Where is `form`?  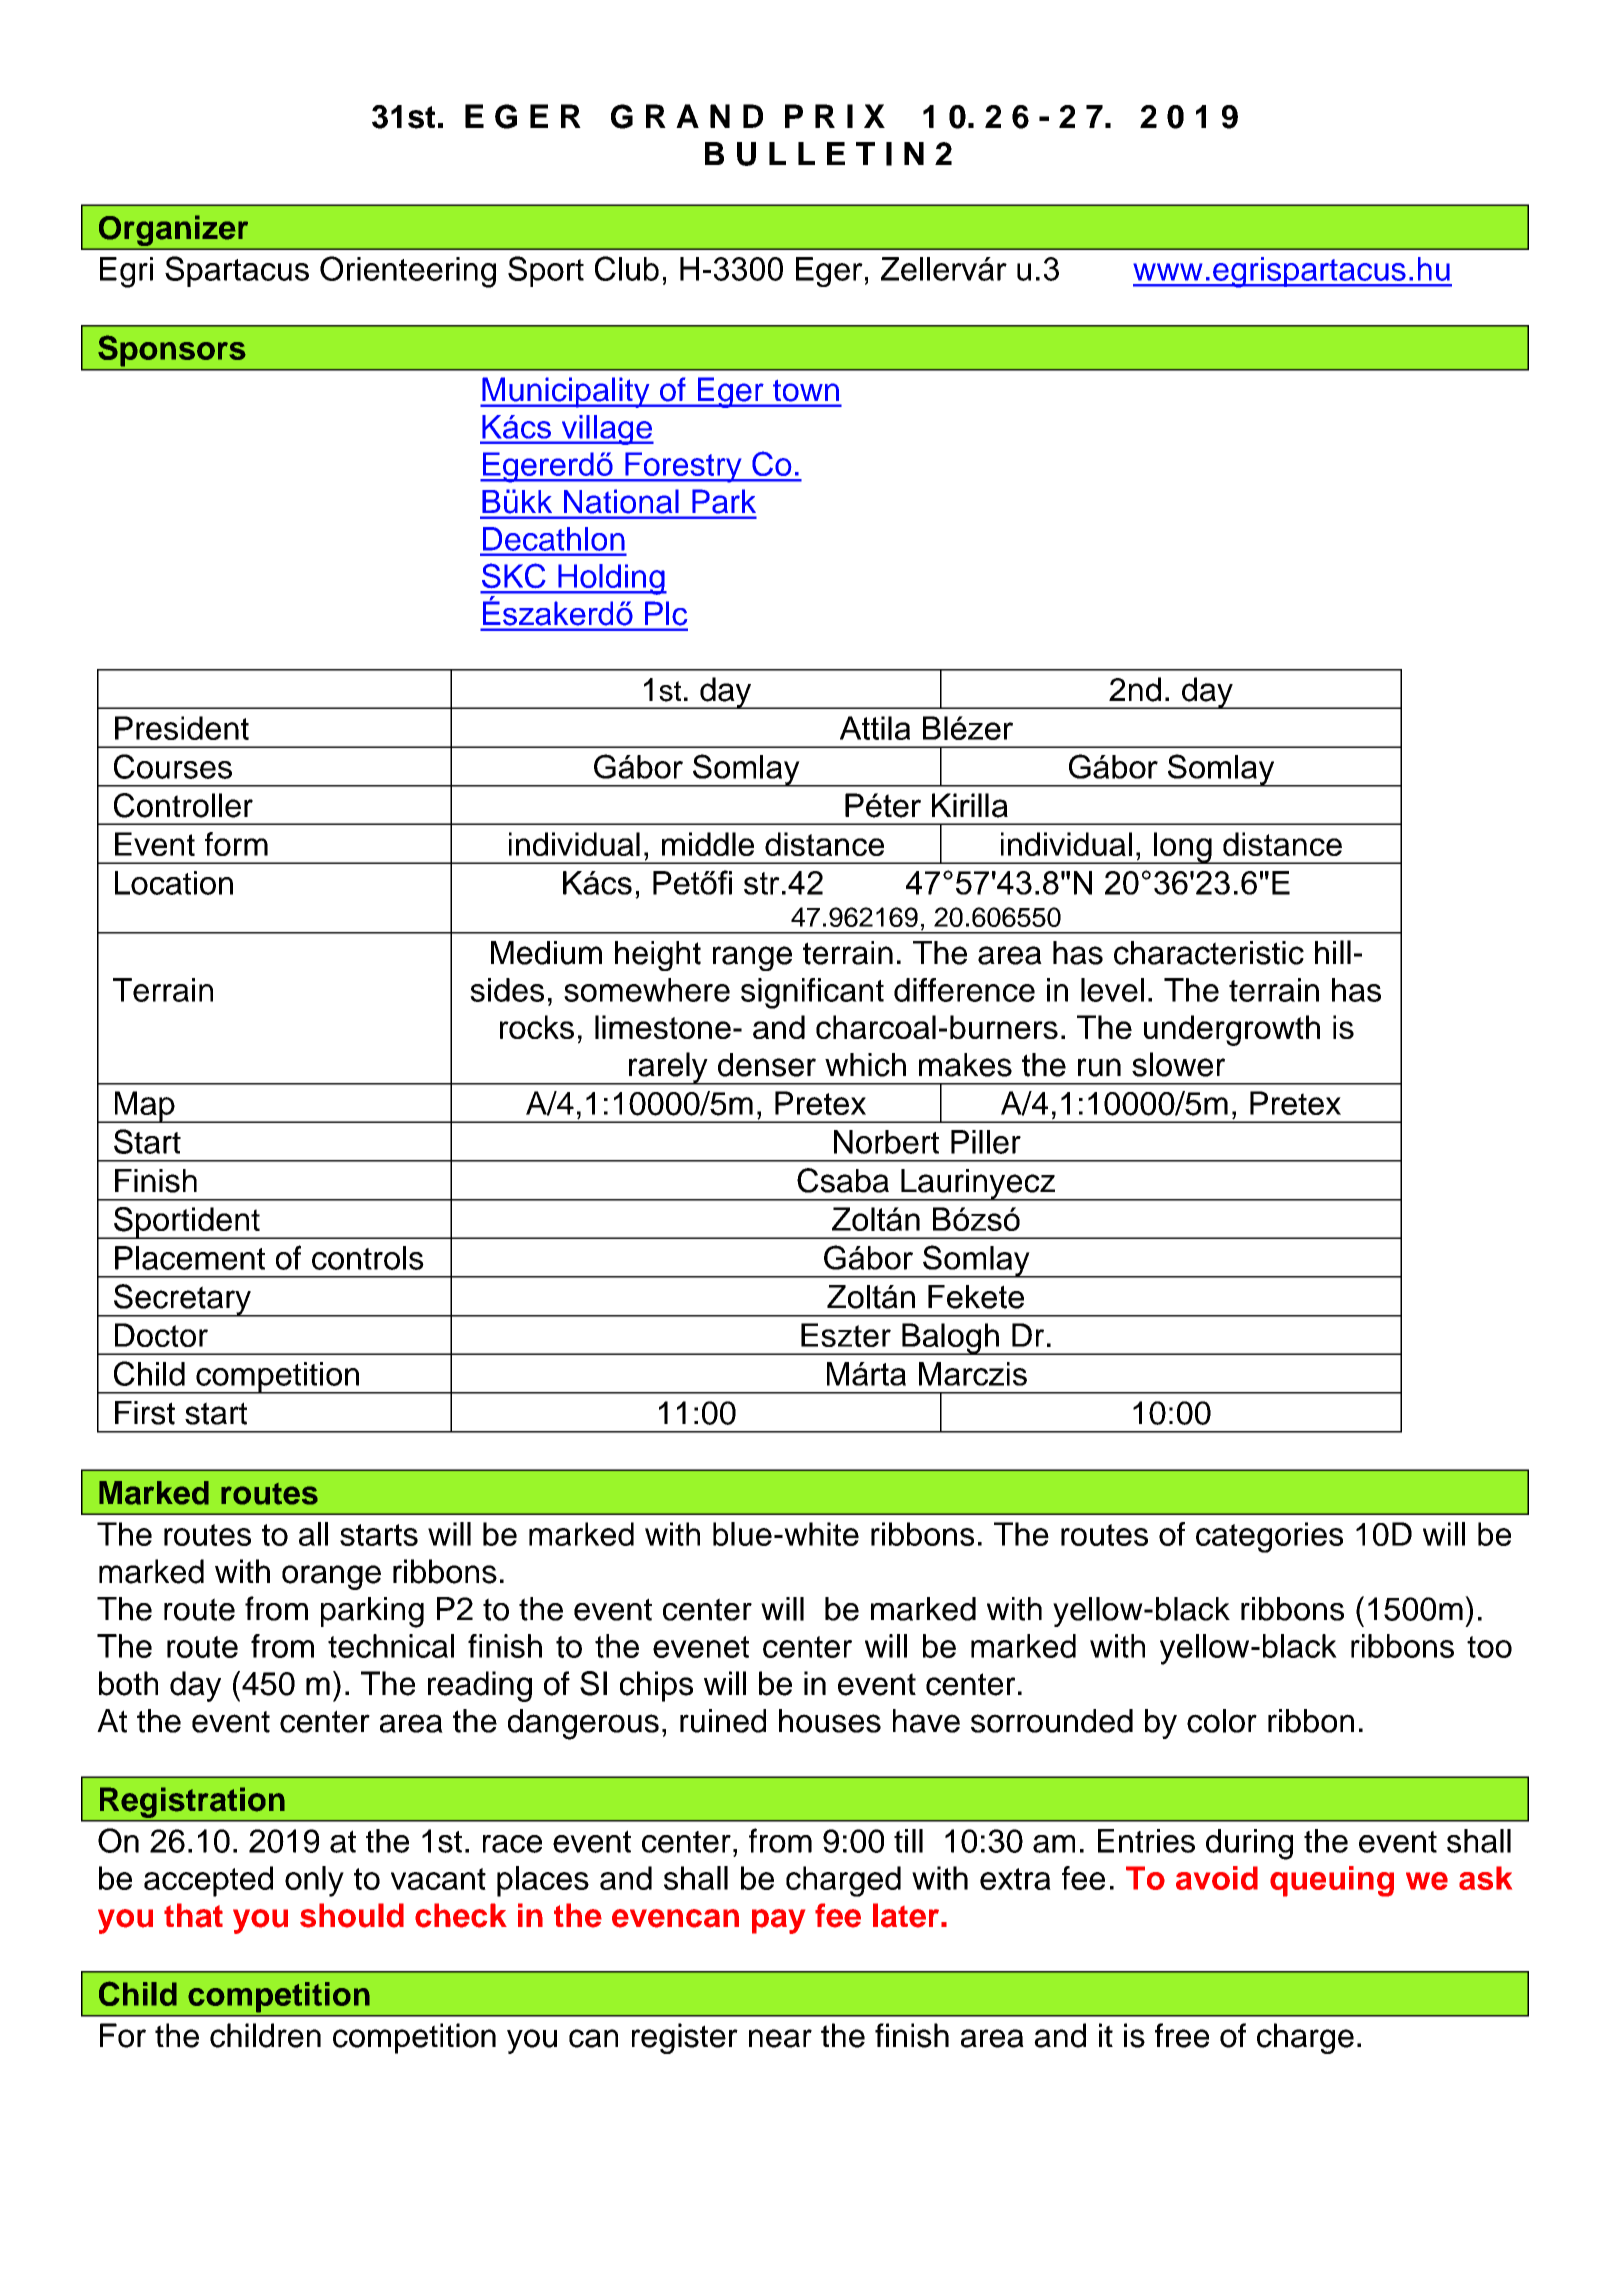 form is located at coordinates (236, 844).
